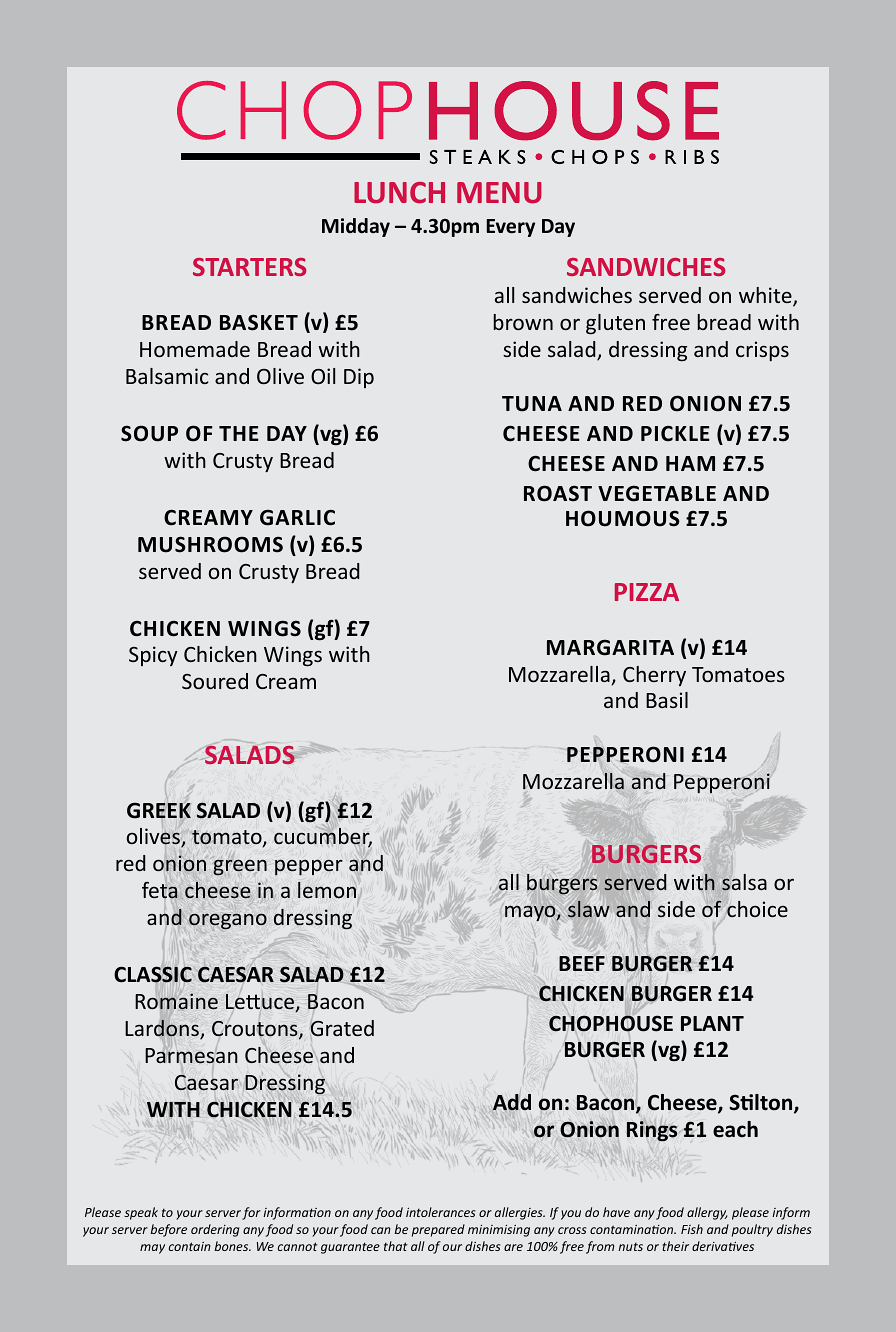 Image resolution: width=896 pixels, height=1332 pixels. I want to click on PLANT, so click(712, 1023).
